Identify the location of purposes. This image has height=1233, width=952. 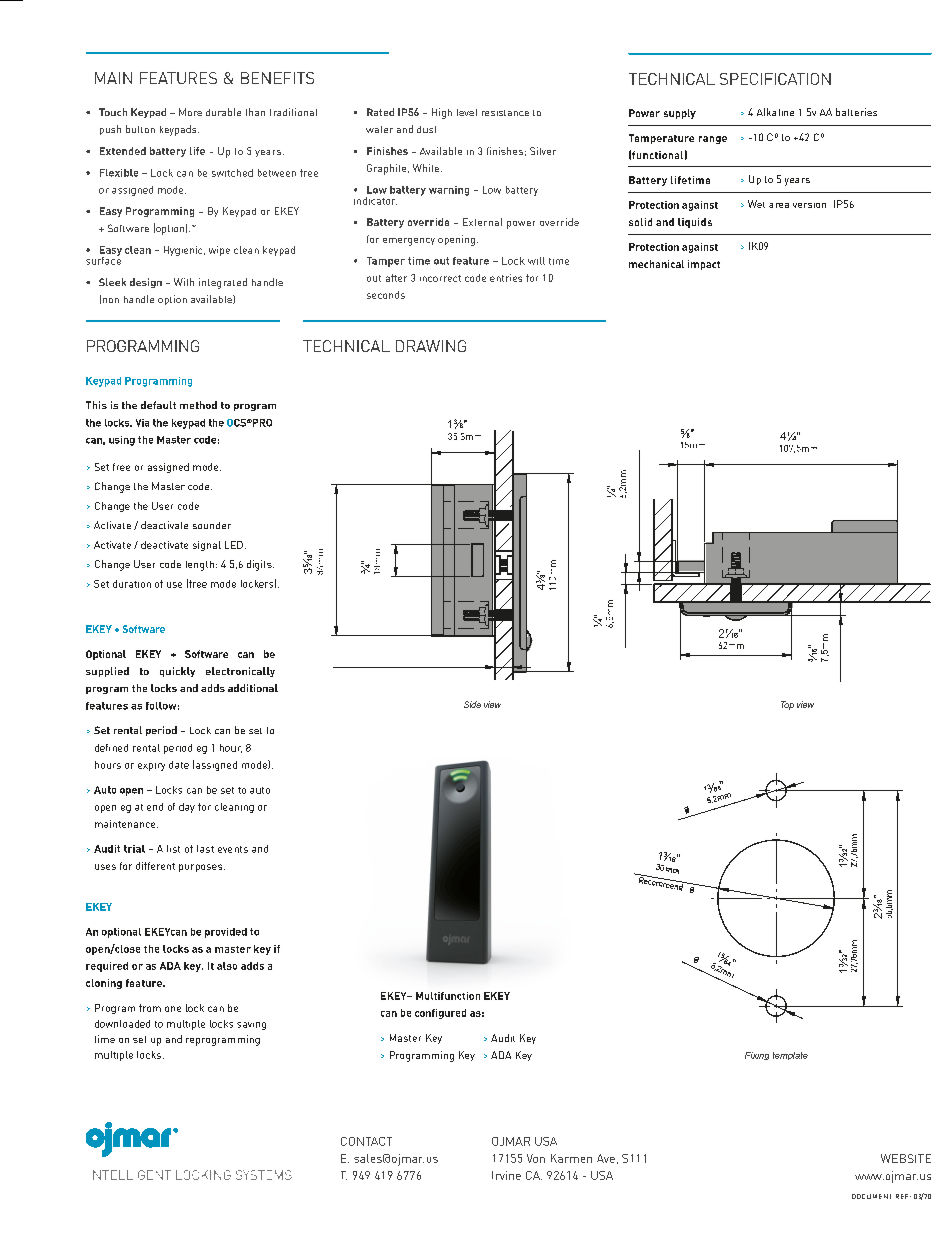
(202, 868).
